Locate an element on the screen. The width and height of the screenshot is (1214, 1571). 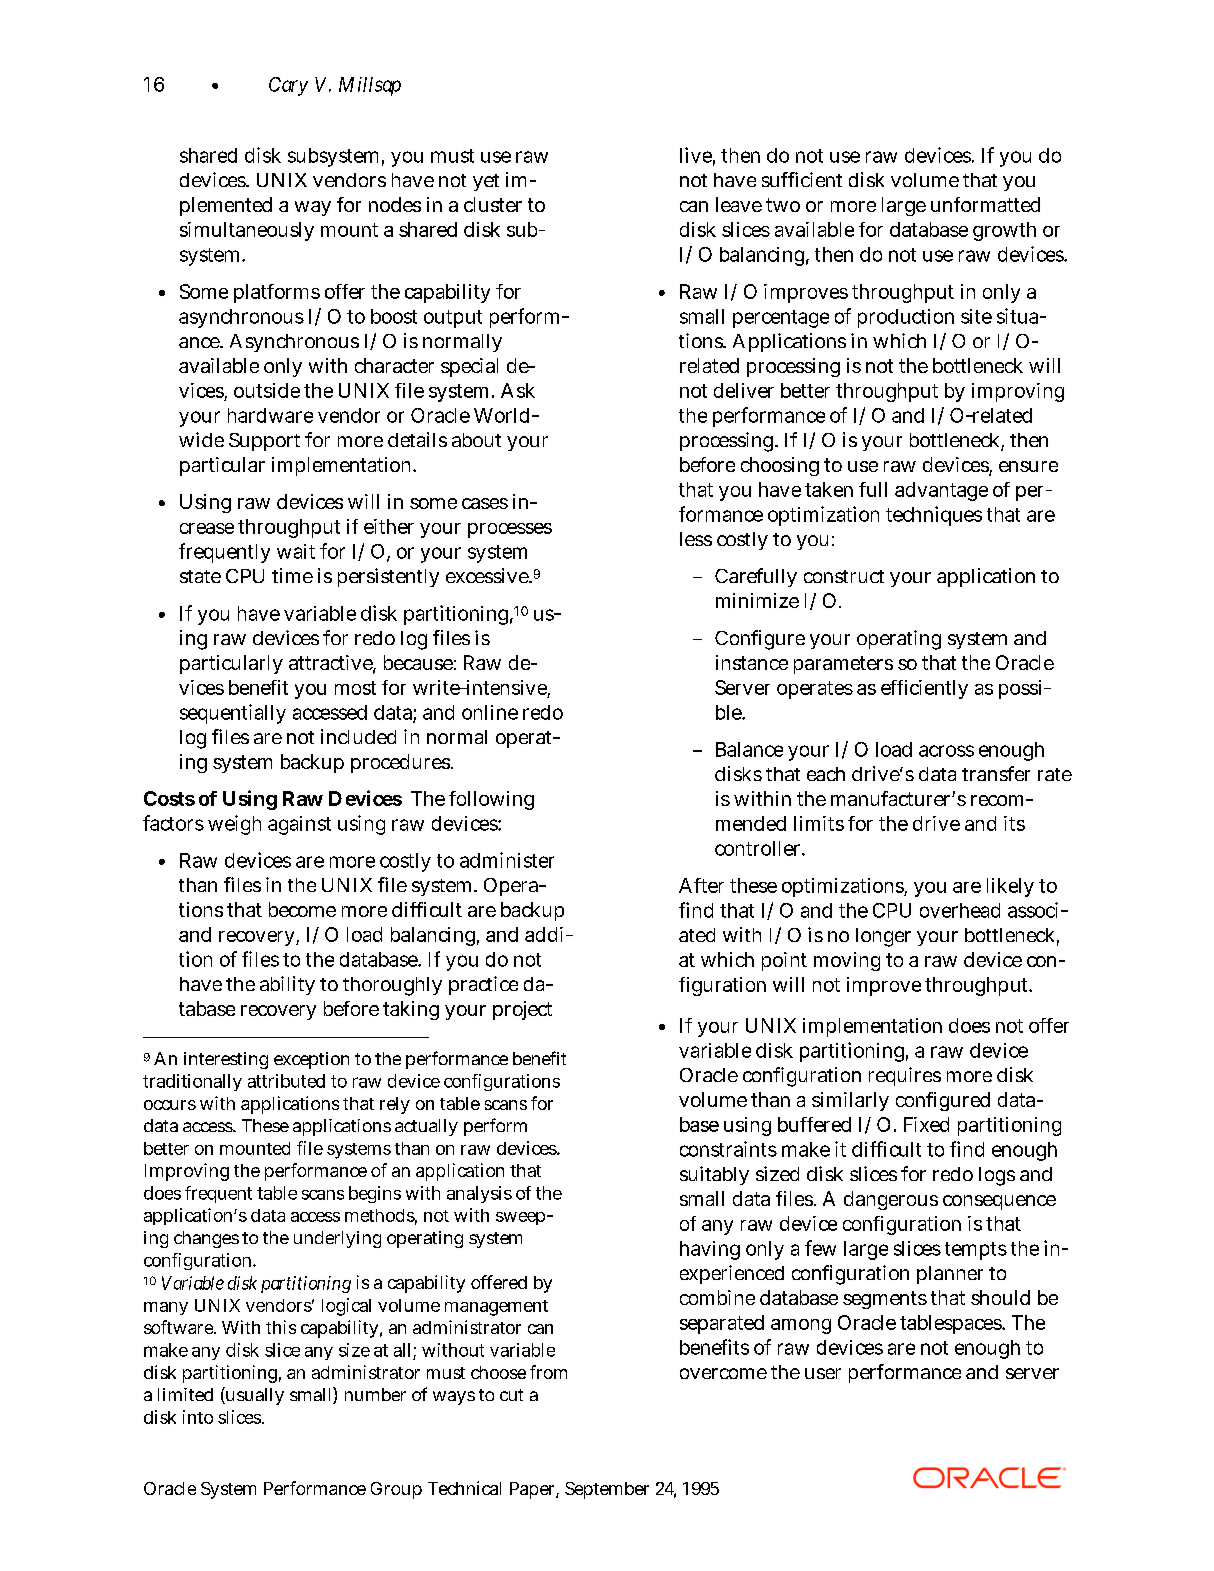
across is located at coordinates (946, 751).
